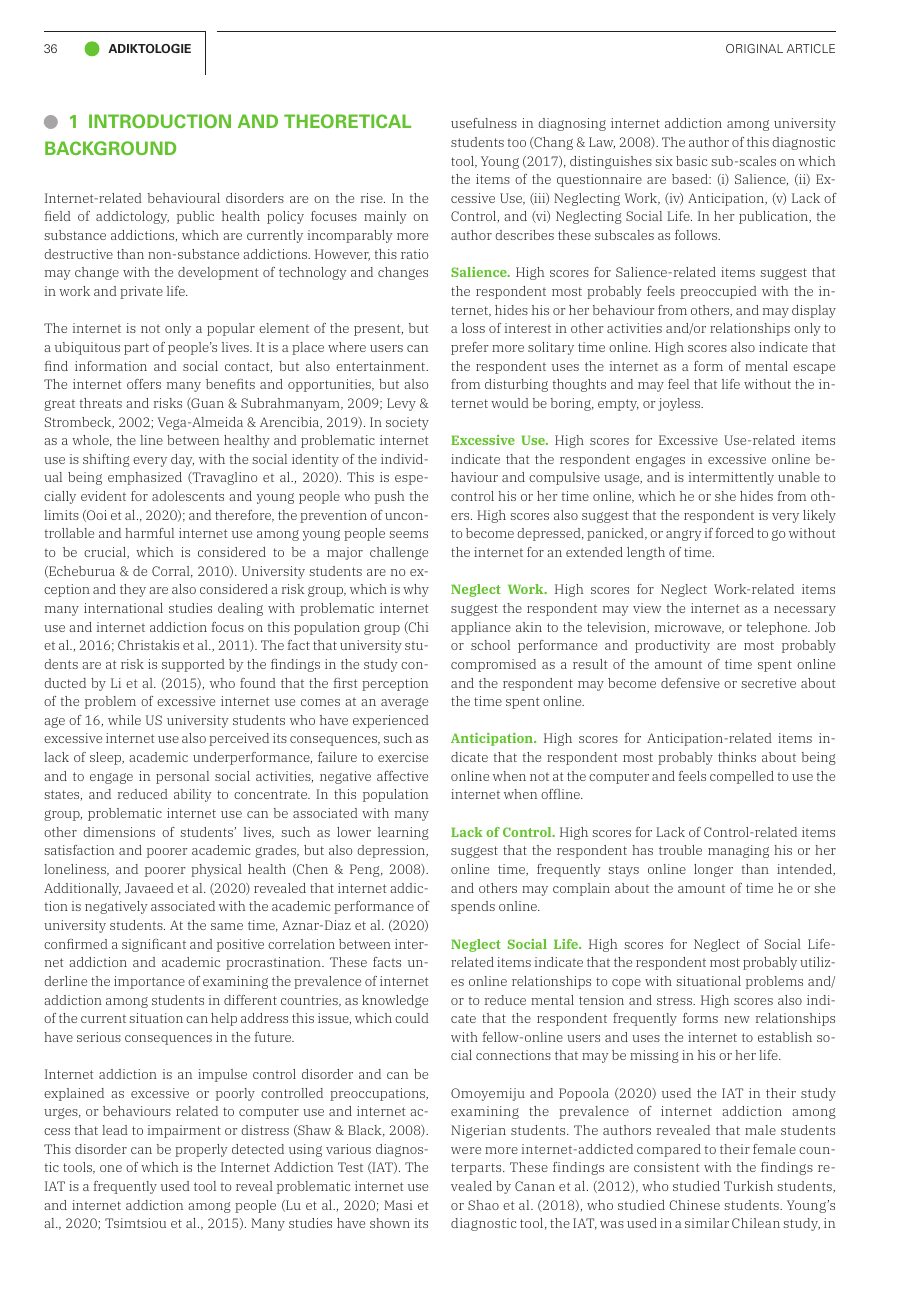 The width and height of the screenshot is (924, 1308). Describe the element at coordinates (110, 148) in the screenshot. I see `BACKGROUND` at that location.
